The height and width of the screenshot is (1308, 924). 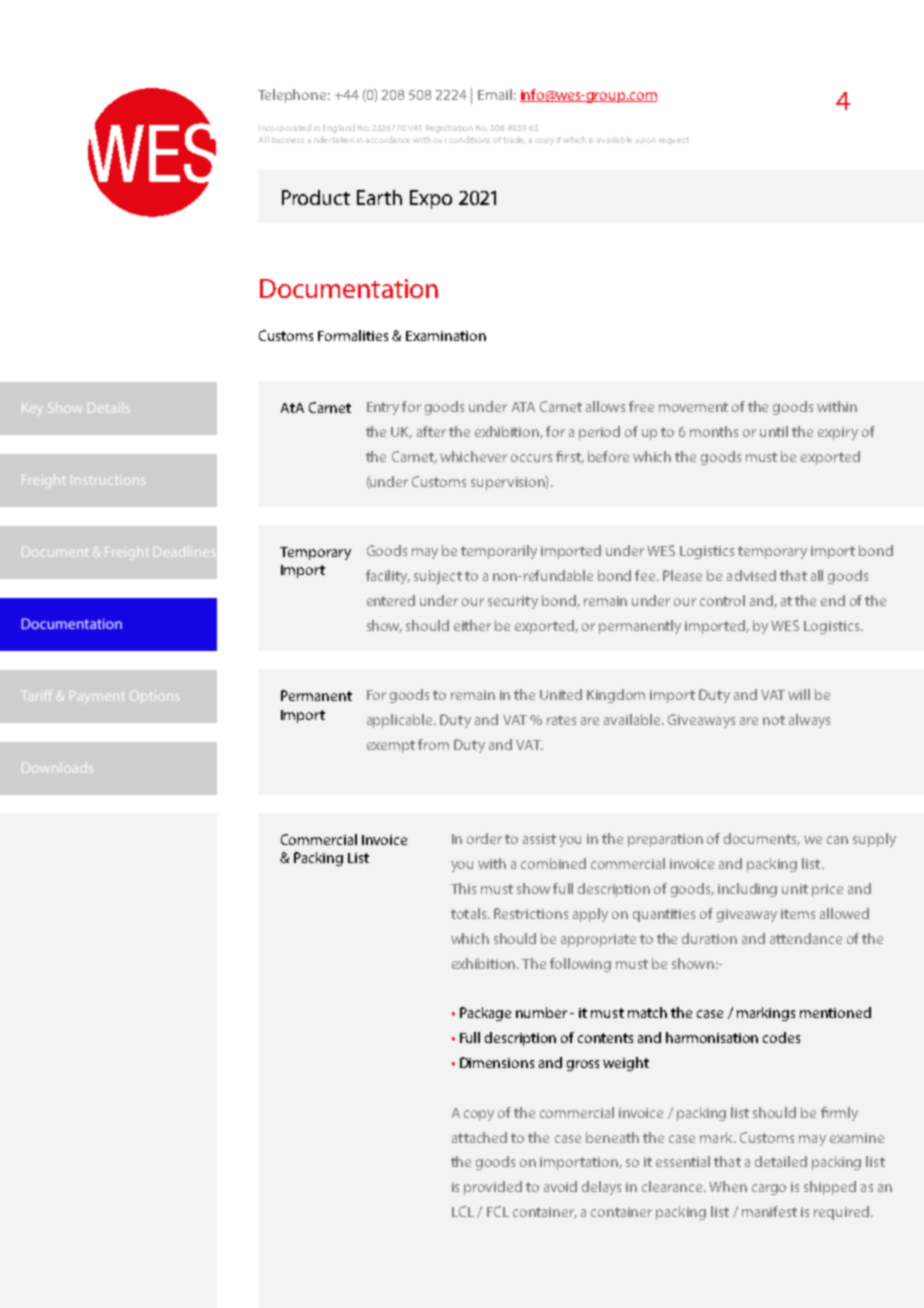 I want to click on will, so click(x=799, y=694).
